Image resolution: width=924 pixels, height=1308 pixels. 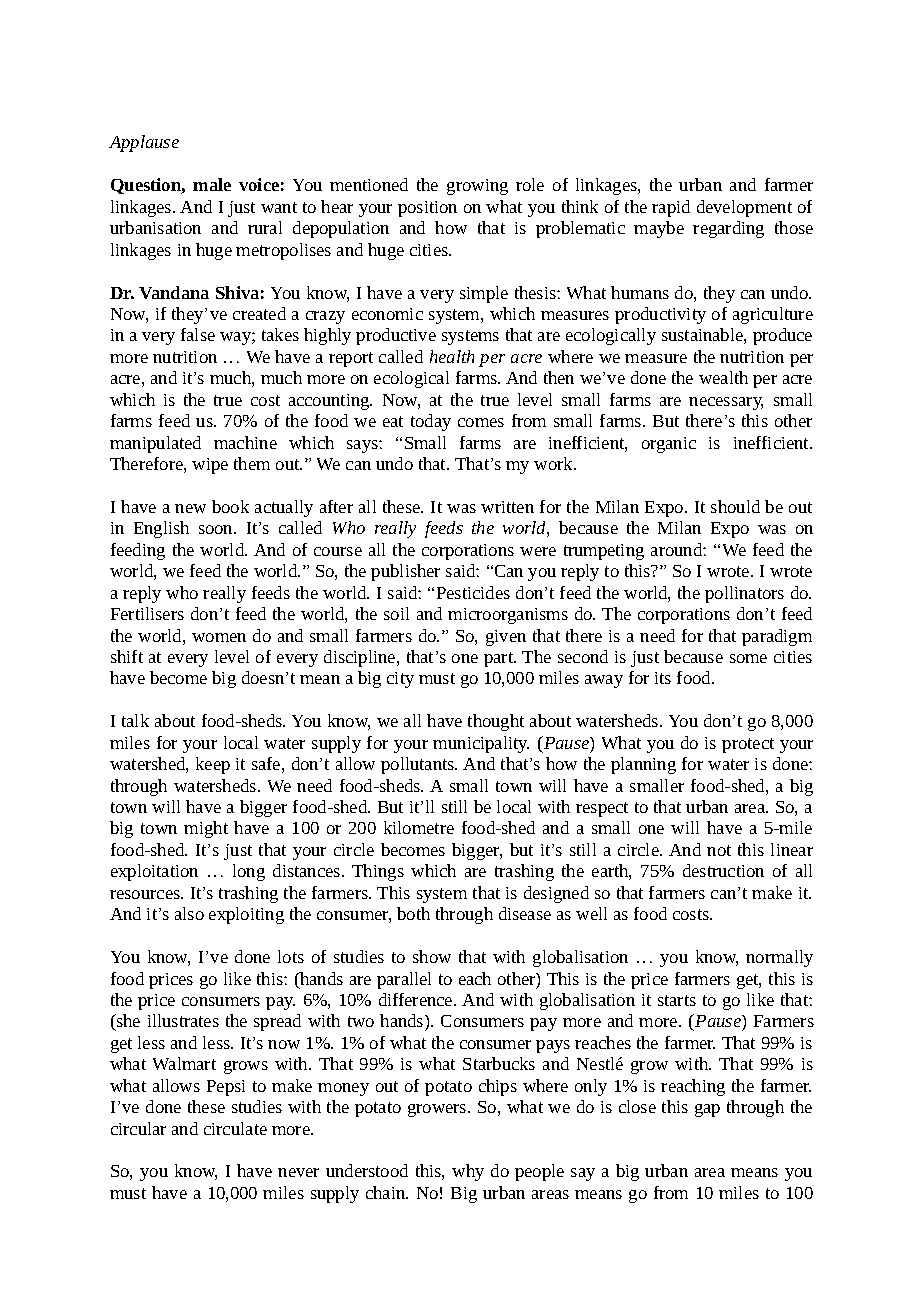 What do you see at coordinates (212, 184) in the screenshot?
I see `male` at bounding box center [212, 184].
